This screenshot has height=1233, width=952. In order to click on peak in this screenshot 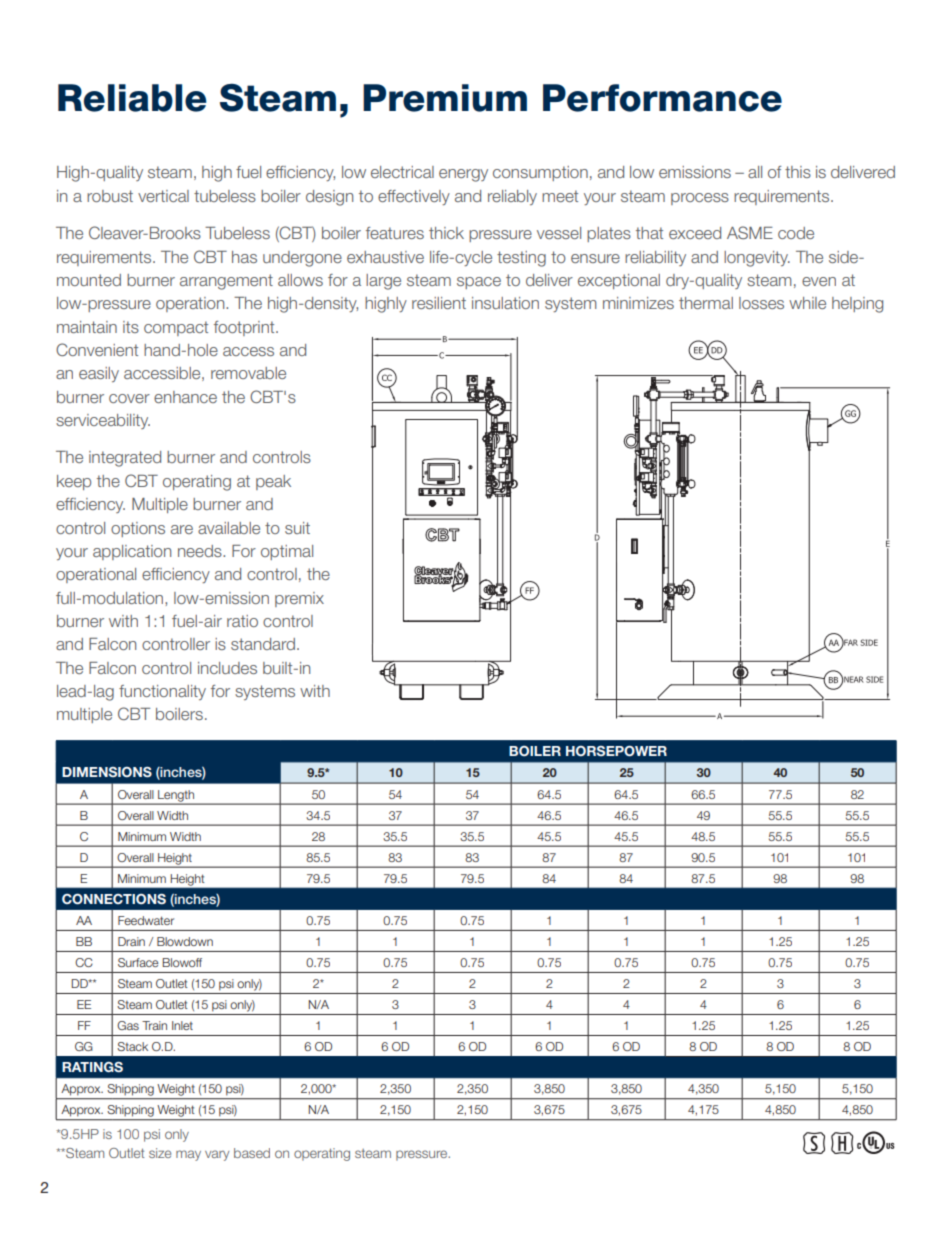, I will do `click(273, 482)`.
